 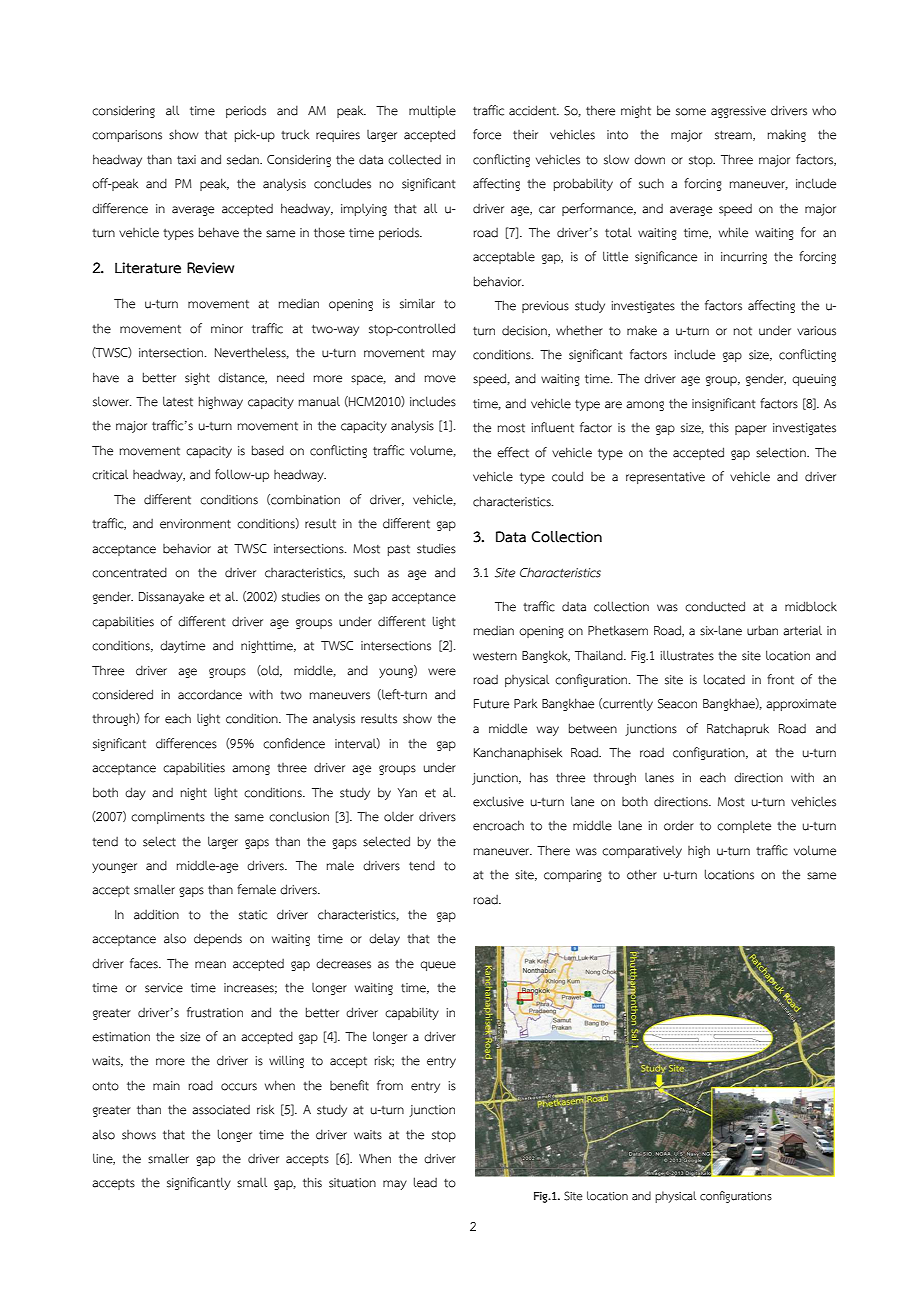 I want to click on paper, so click(x=751, y=430).
